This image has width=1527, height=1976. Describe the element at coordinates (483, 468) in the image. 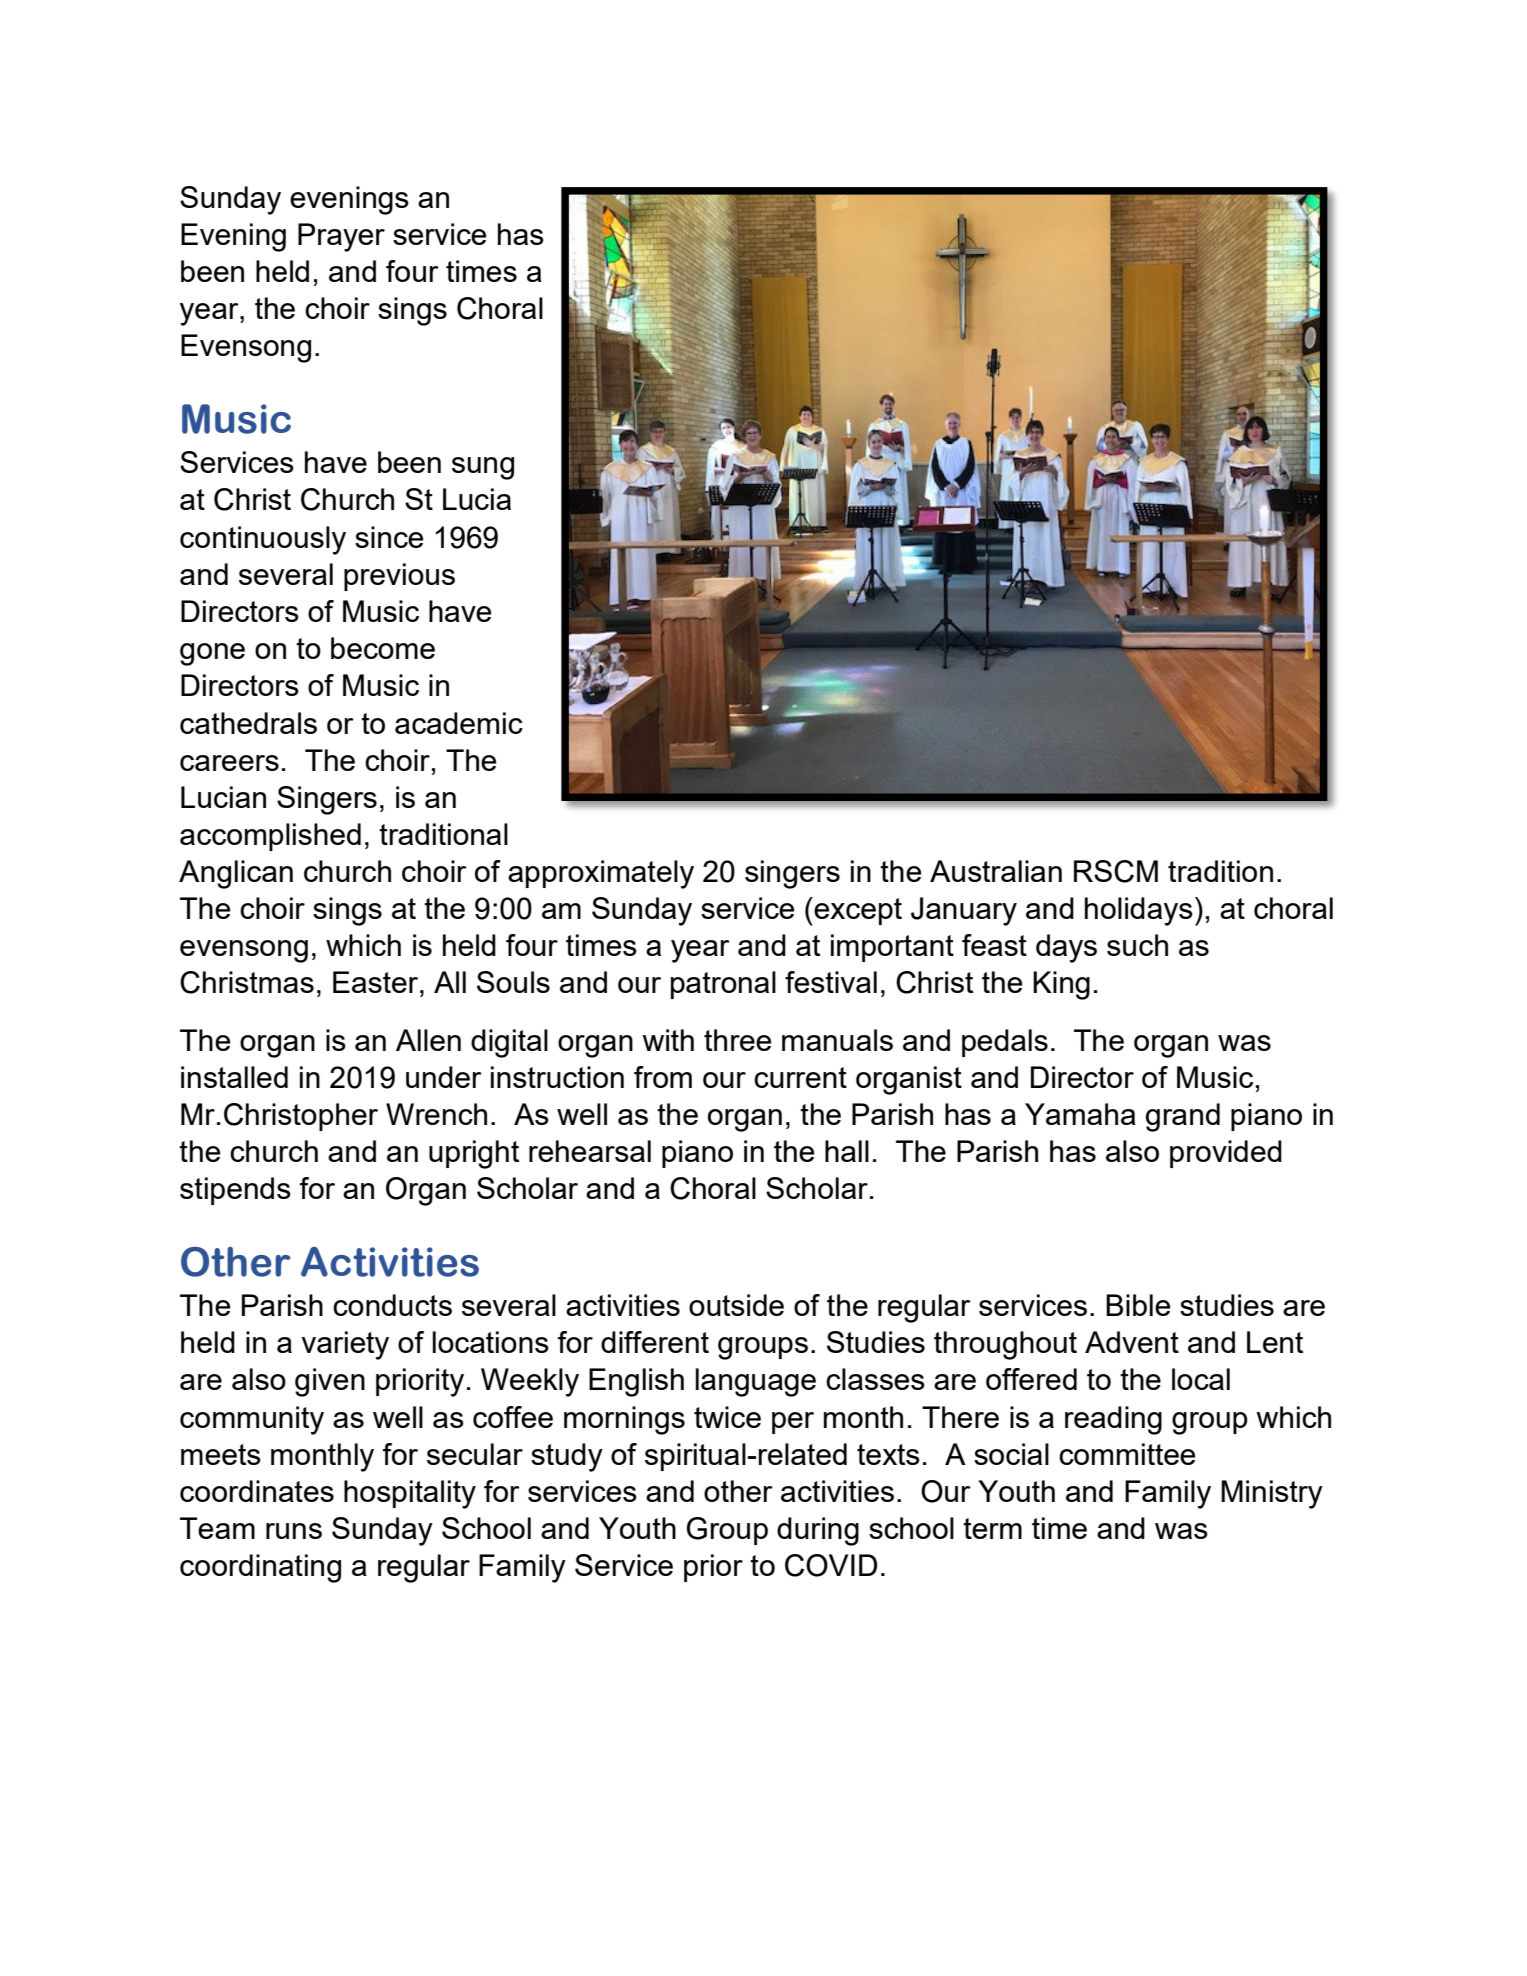

I see `sung` at that location.
